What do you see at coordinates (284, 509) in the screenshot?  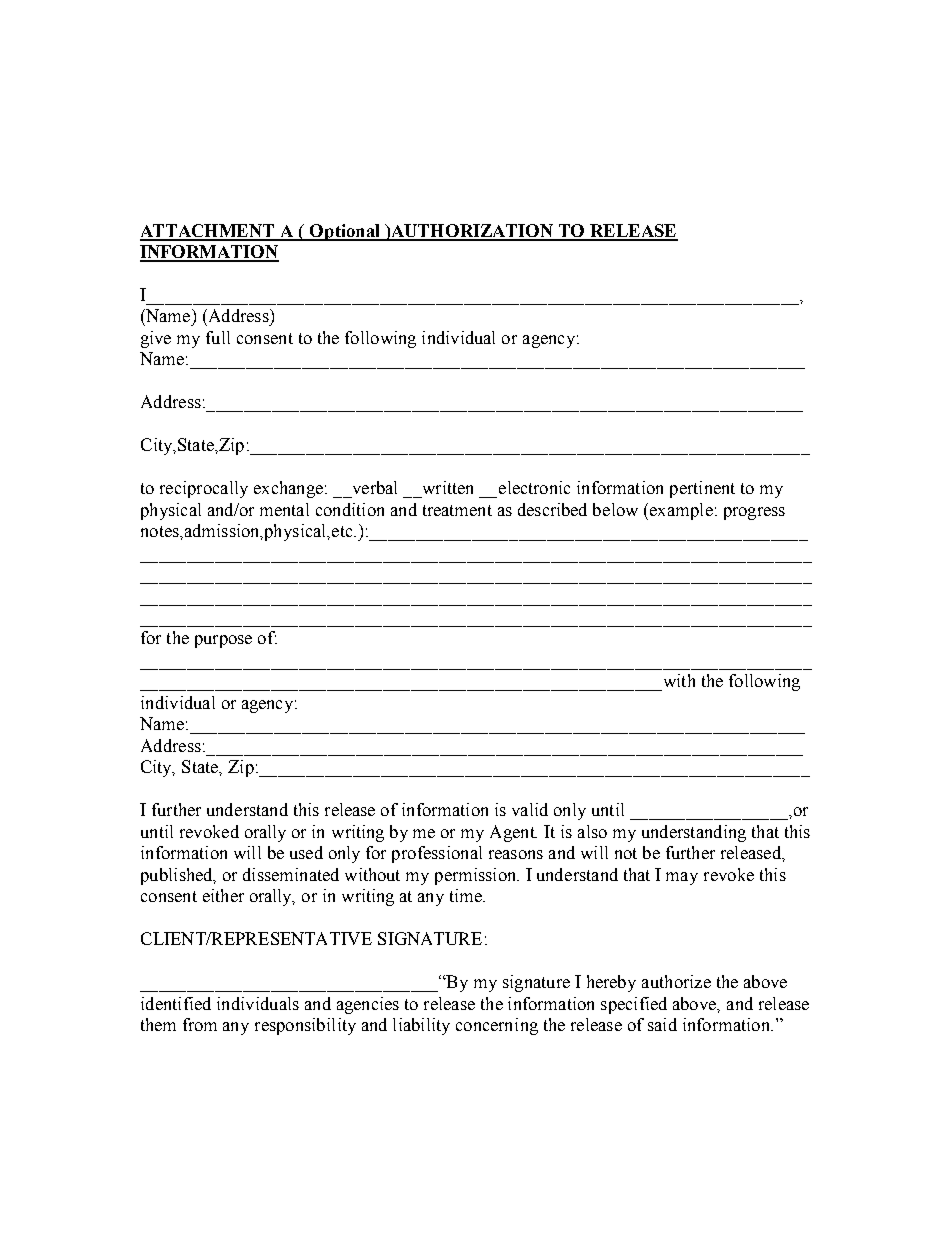 I see `mental` at bounding box center [284, 509].
